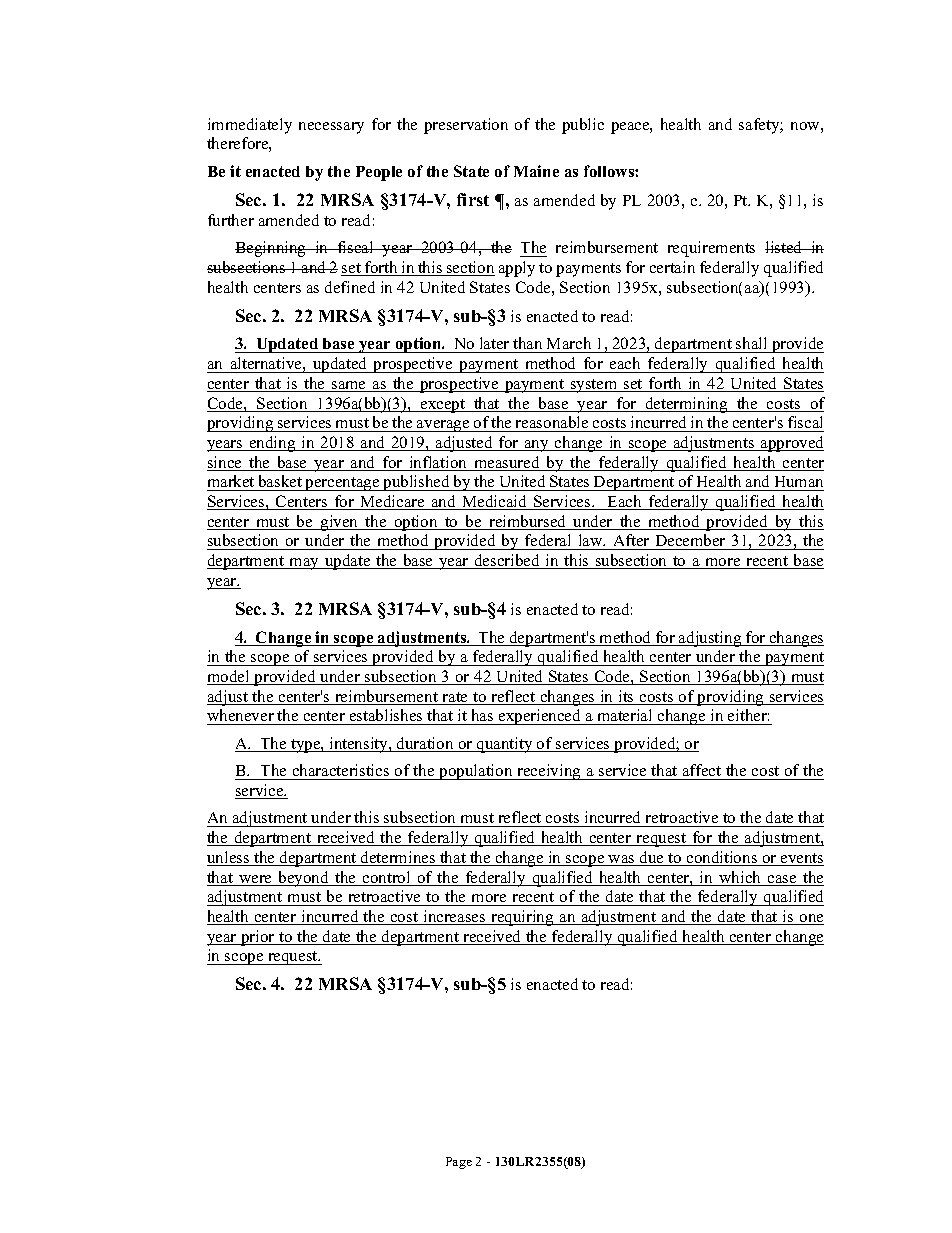 The image size is (952, 1233). Describe the element at coordinates (522, 918) in the page. I see `requiring` at that location.
